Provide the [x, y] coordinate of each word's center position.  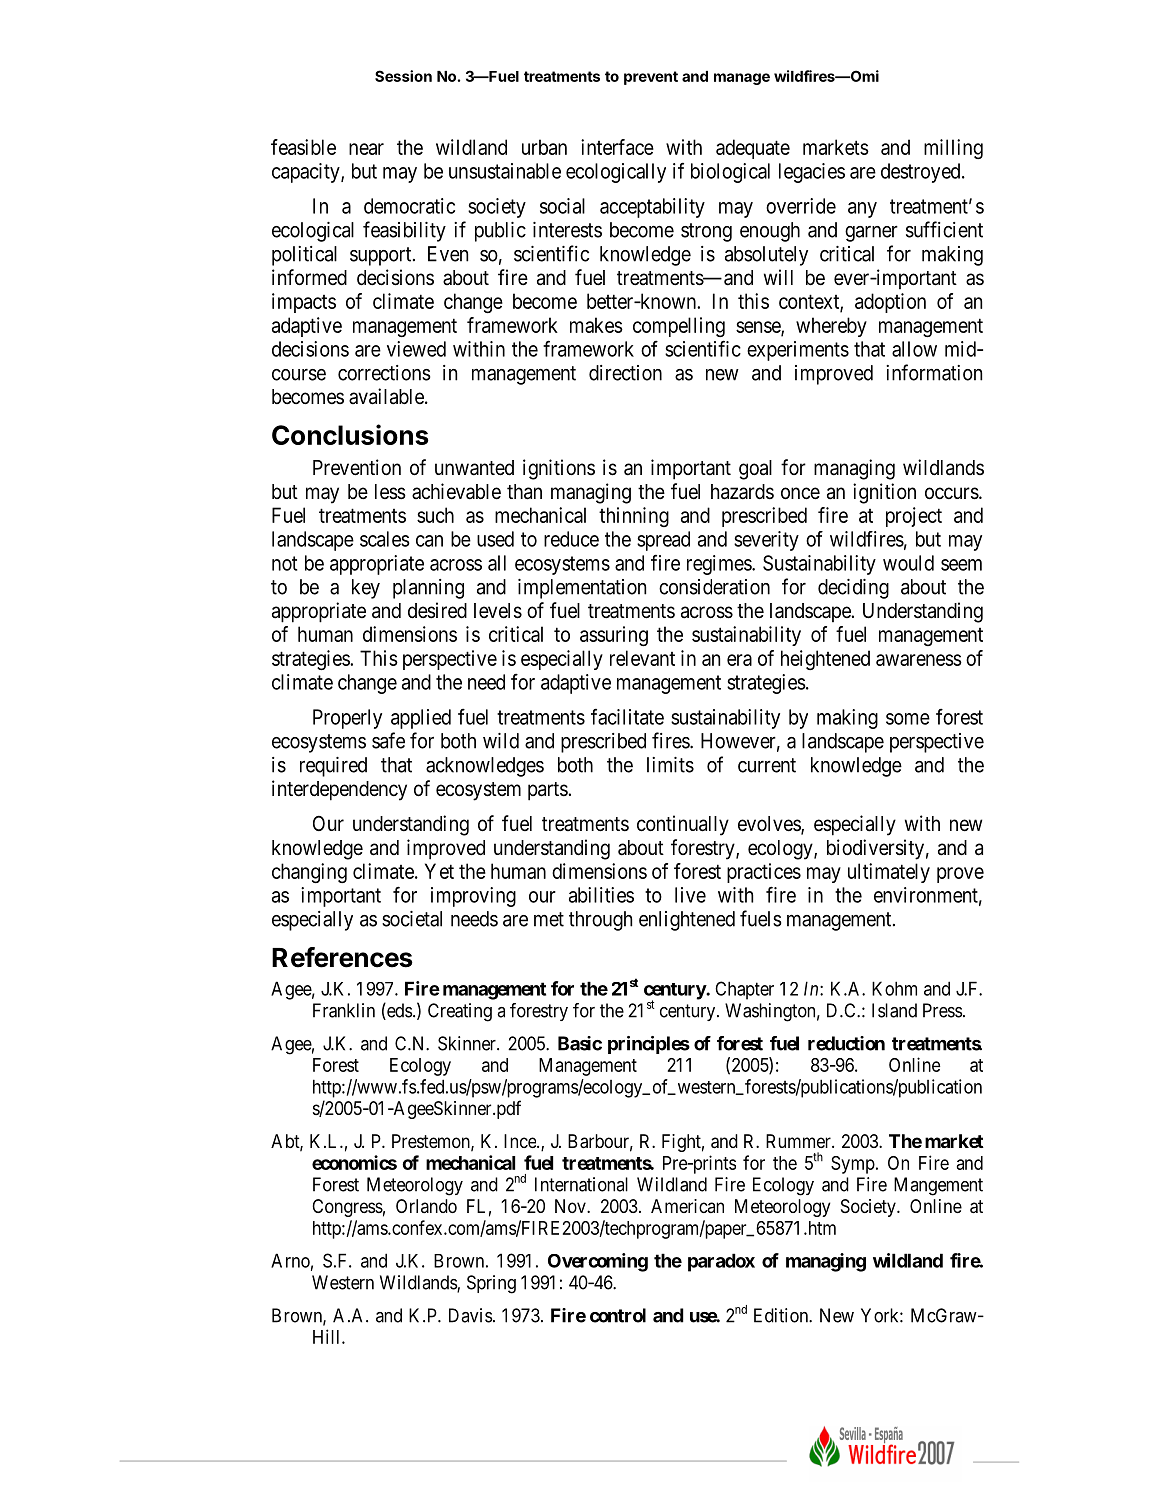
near [366, 149]
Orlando [426, 1206]
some [908, 719]
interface [617, 147]
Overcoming [598, 1262]
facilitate [627, 716]
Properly [347, 719]
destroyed [922, 173]
